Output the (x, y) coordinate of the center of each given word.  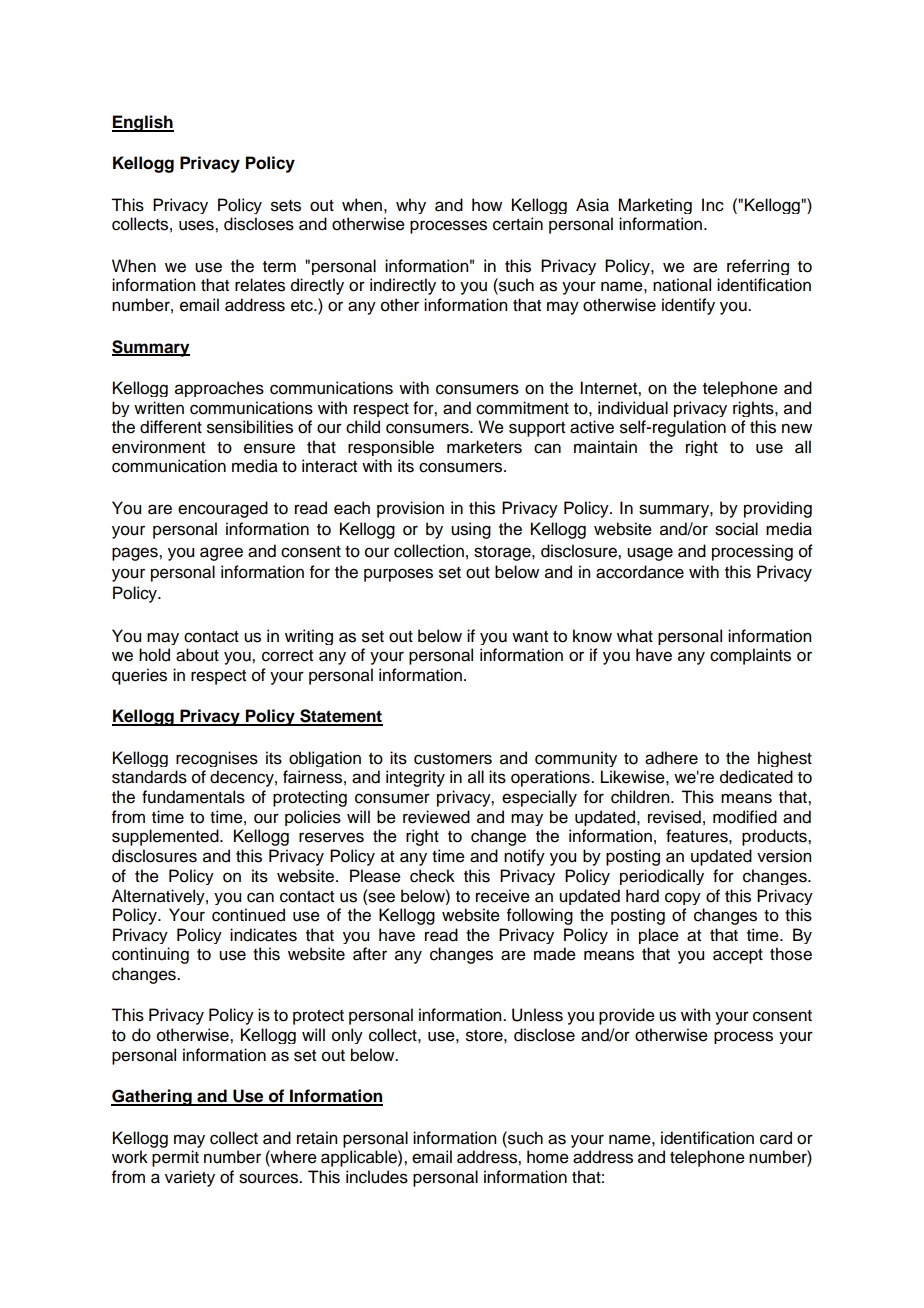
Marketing (655, 206)
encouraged (223, 509)
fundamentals (193, 797)
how (487, 205)
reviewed (436, 817)
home (548, 1157)
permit (175, 1158)
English (143, 123)
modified (745, 817)
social (736, 529)
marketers (484, 447)
